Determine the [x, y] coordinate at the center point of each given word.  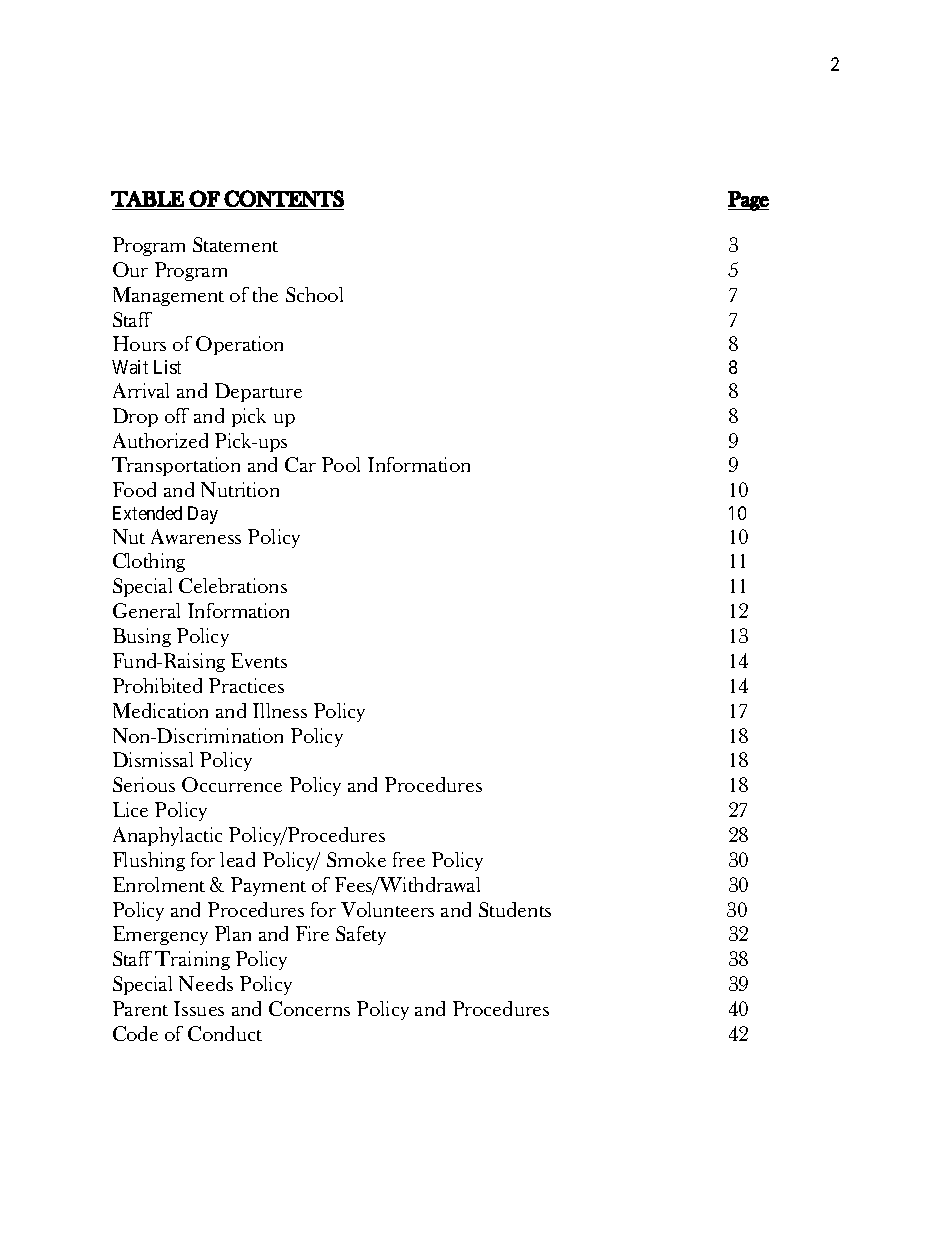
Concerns [309, 1008]
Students [515, 909]
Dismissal [153, 759]
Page [748, 201]
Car [300, 464]
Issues [199, 1008]
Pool [341, 464]
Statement [235, 244]
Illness [280, 710]
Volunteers [387, 909]
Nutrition [240, 489]
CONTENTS [284, 198]
